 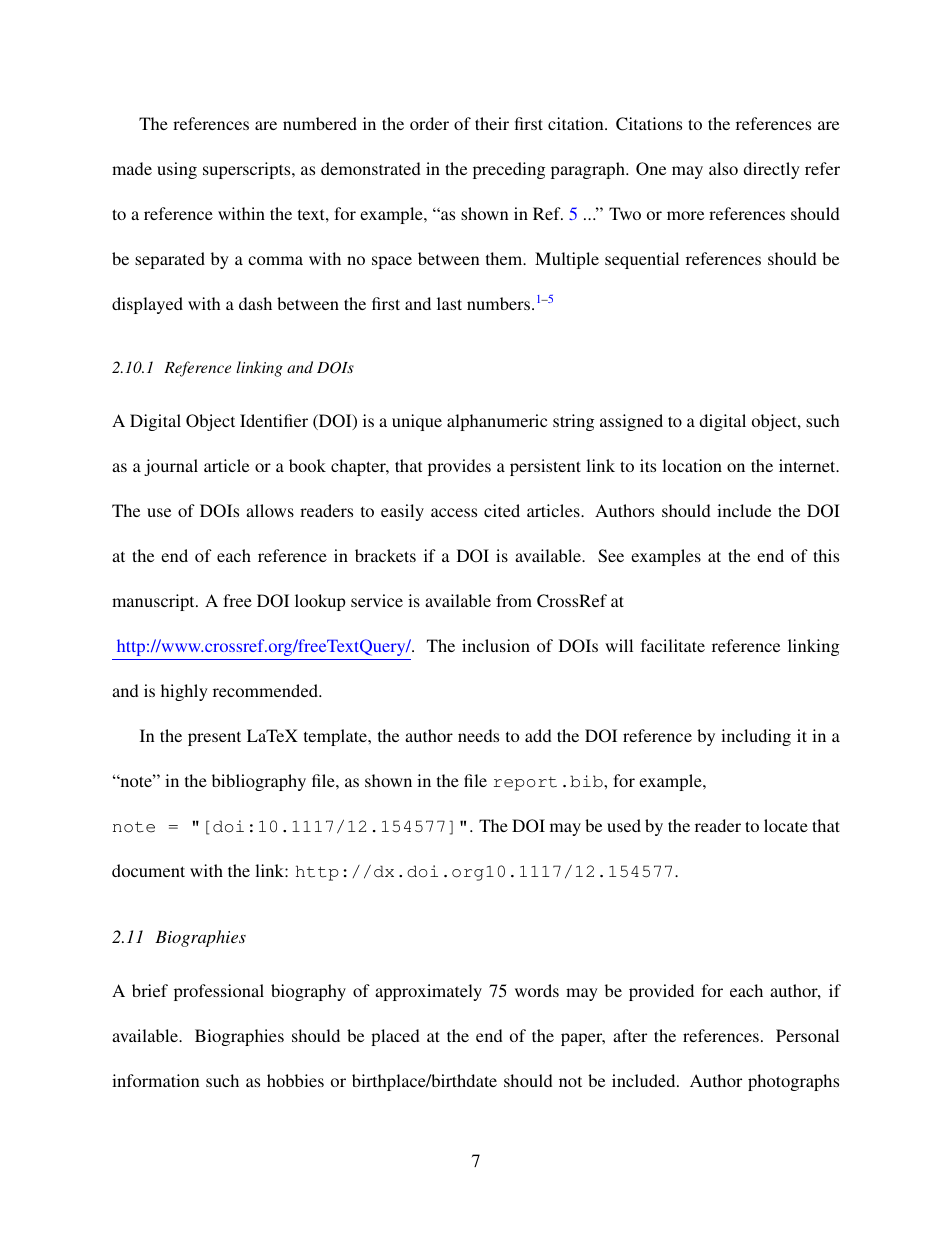 I want to click on locate, so click(x=786, y=825).
